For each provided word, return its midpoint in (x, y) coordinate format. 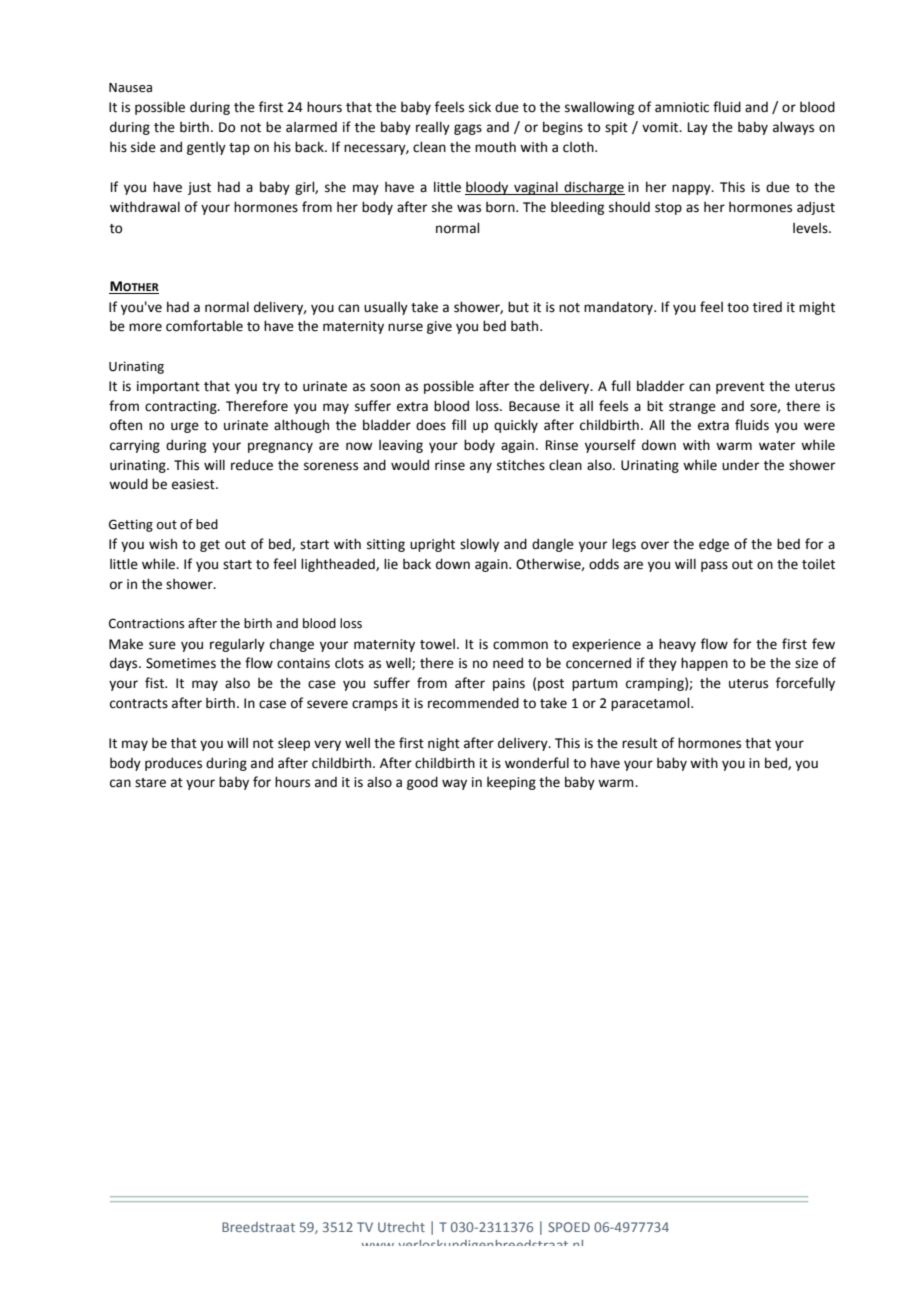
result (640, 743)
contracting (182, 407)
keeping (511, 783)
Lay (698, 128)
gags (468, 129)
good (422, 783)
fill (459, 424)
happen (704, 664)
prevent (740, 388)
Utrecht (401, 1227)
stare (150, 783)
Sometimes (181, 663)
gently (206, 148)
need (508, 663)
